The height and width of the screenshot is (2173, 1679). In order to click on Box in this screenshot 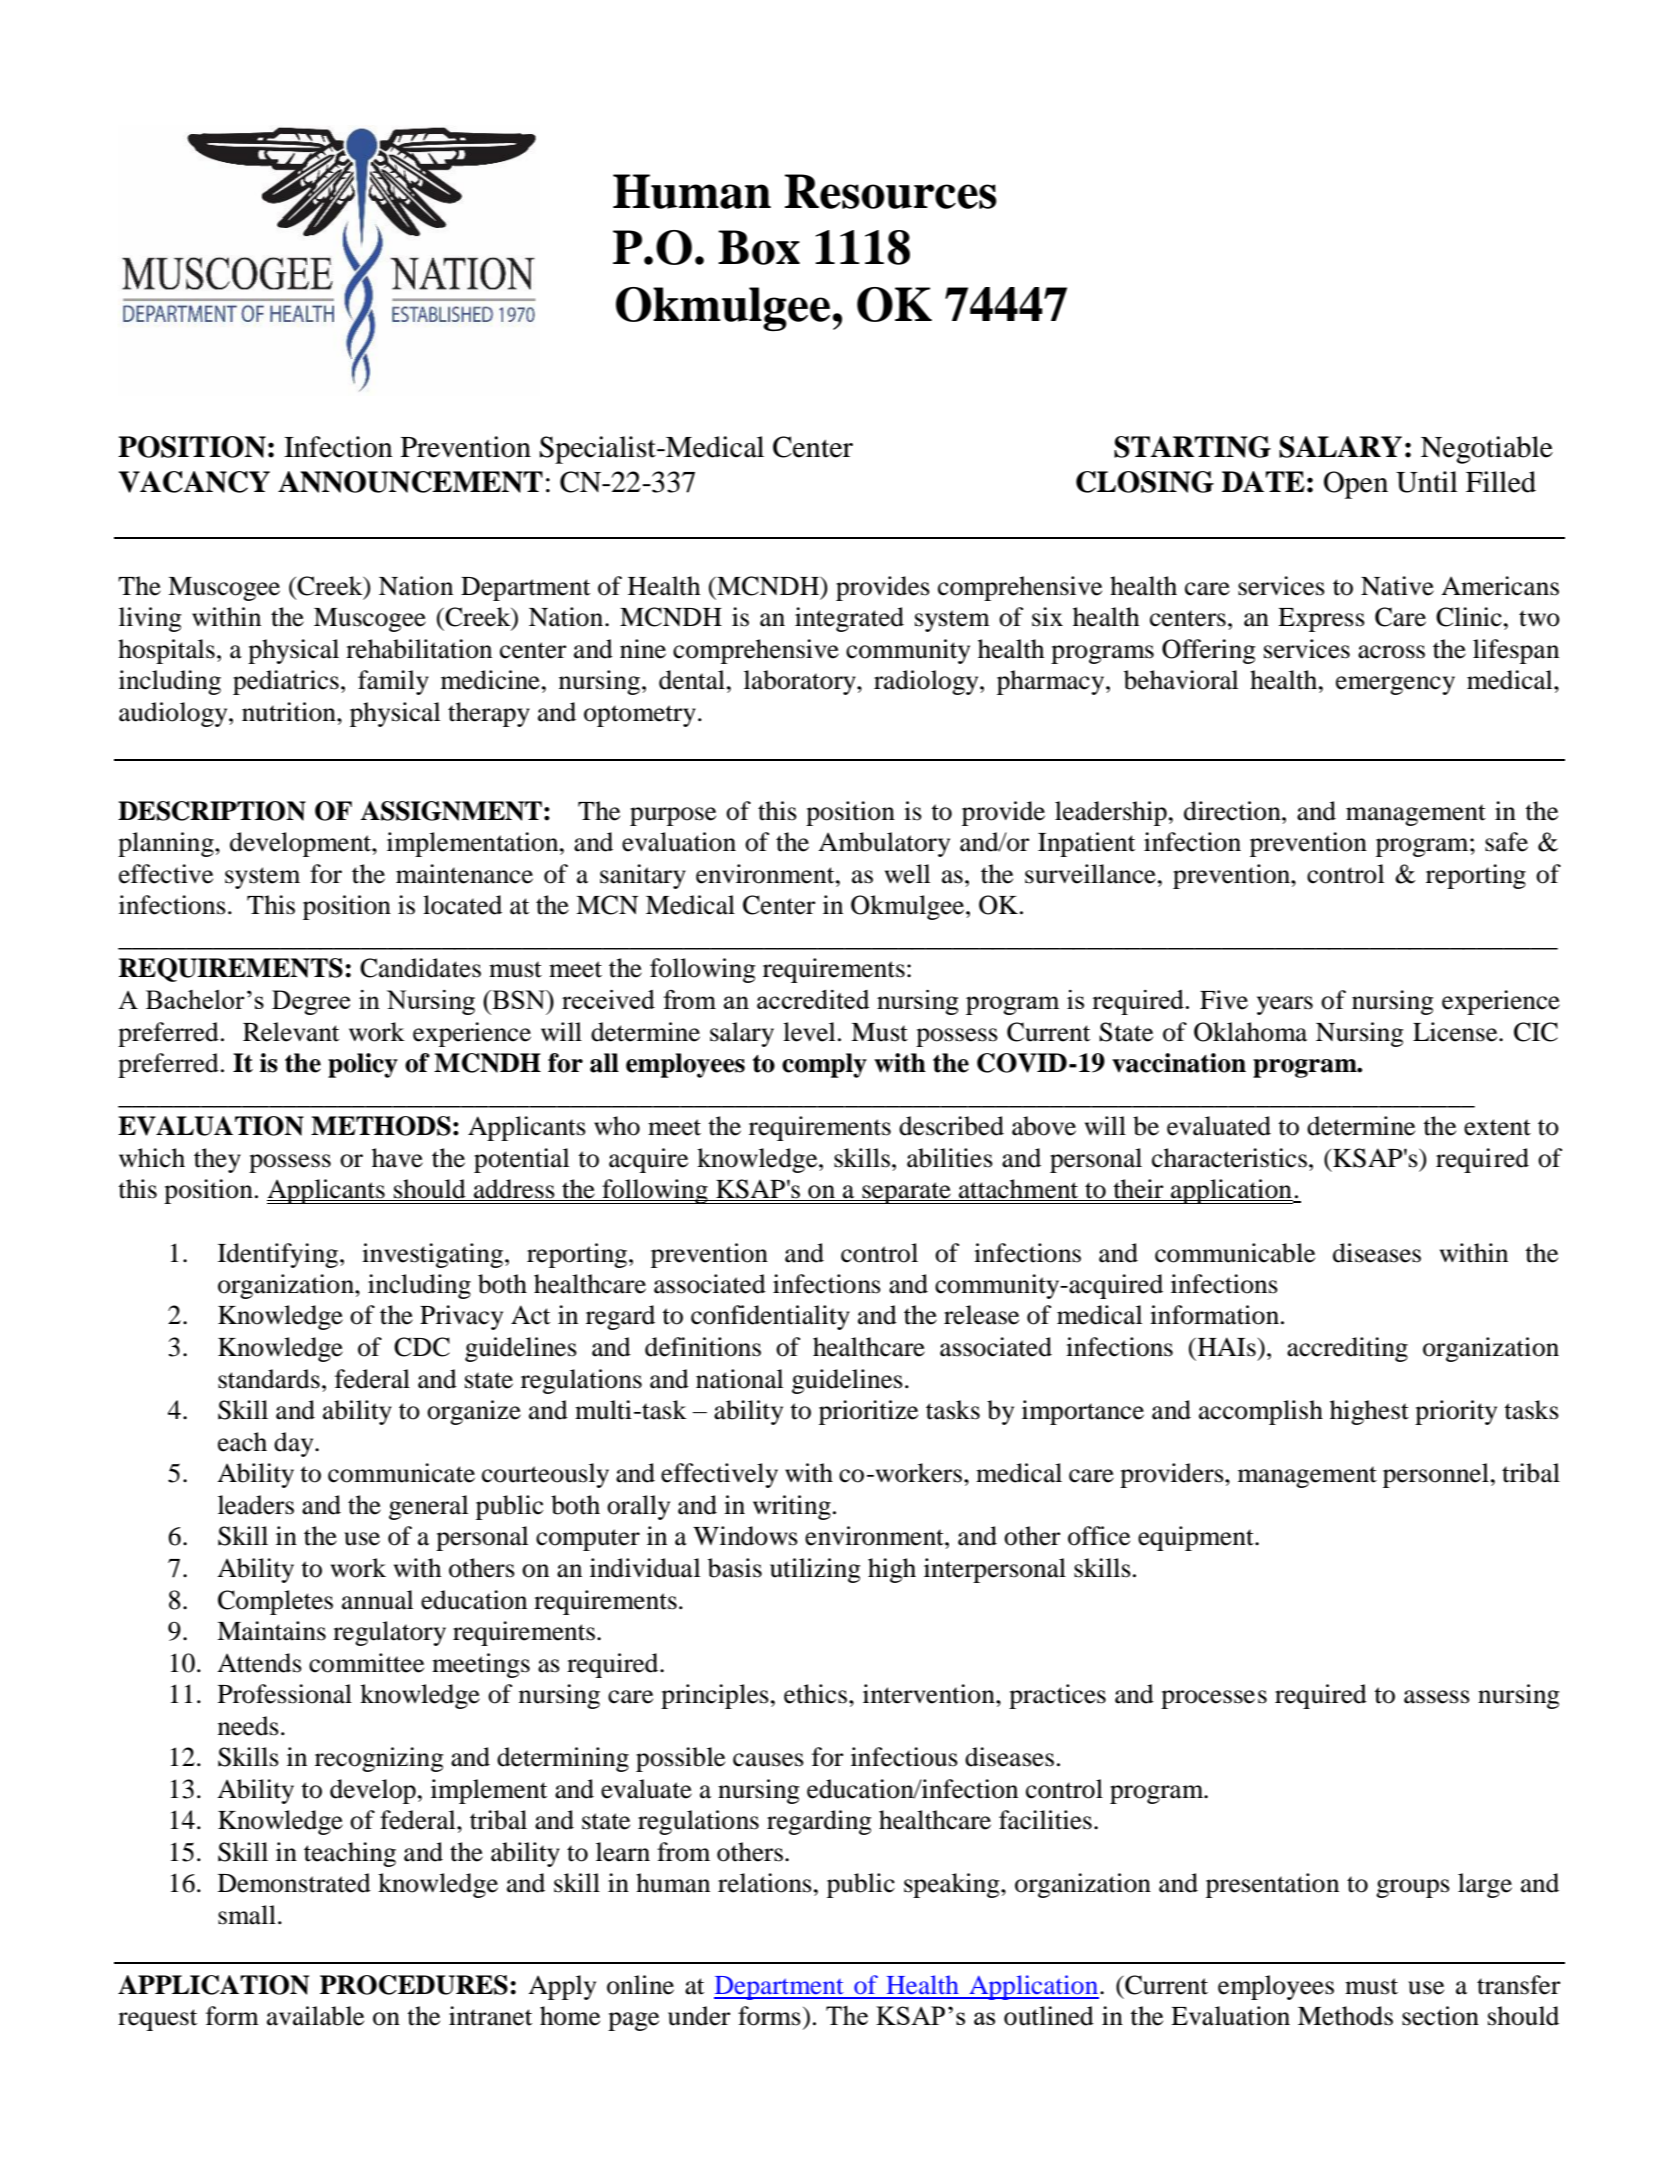, I will do `click(759, 247)`.
